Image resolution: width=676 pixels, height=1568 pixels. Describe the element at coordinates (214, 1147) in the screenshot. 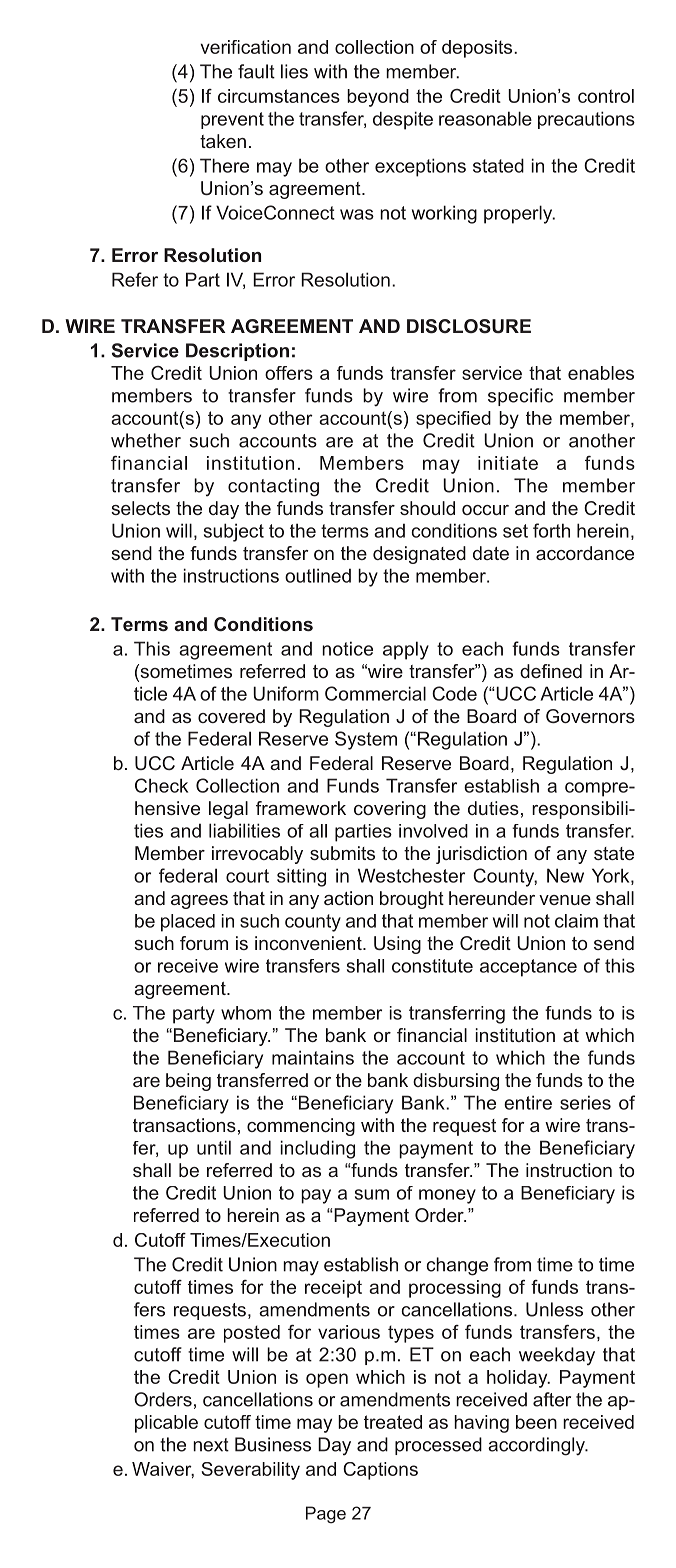

I see `until` at that location.
